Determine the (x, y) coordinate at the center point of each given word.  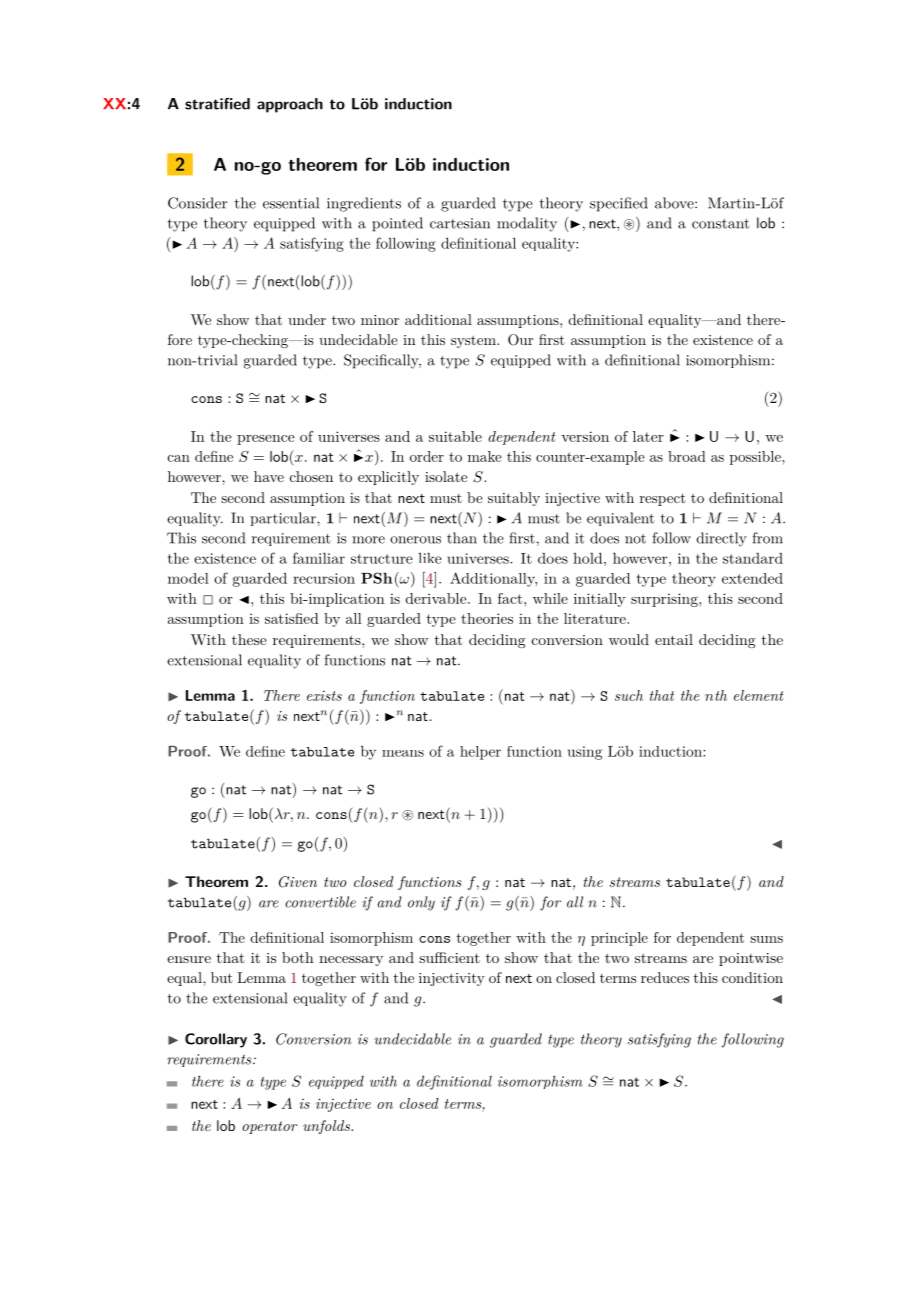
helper (480, 753)
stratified (217, 104)
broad (686, 456)
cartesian (460, 223)
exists (324, 696)
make (485, 456)
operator (269, 1127)
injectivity (452, 979)
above (674, 203)
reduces (665, 977)
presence (266, 440)
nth (716, 695)
